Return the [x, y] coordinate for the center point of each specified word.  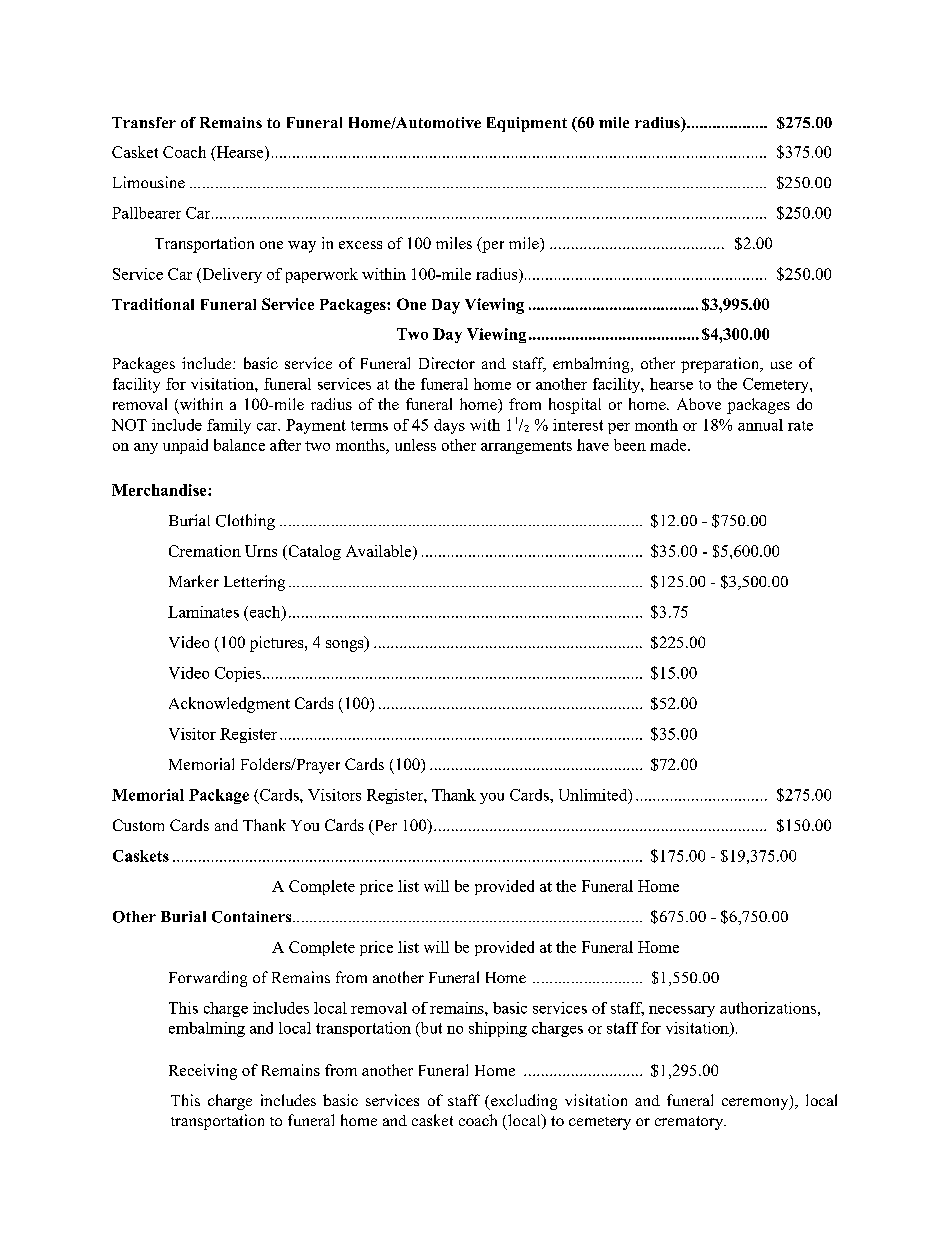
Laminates [203, 612]
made [669, 445]
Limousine [149, 182]
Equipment [527, 124]
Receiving [203, 1072]
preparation [721, 365]
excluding [523, 1102]
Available [380, 551]
